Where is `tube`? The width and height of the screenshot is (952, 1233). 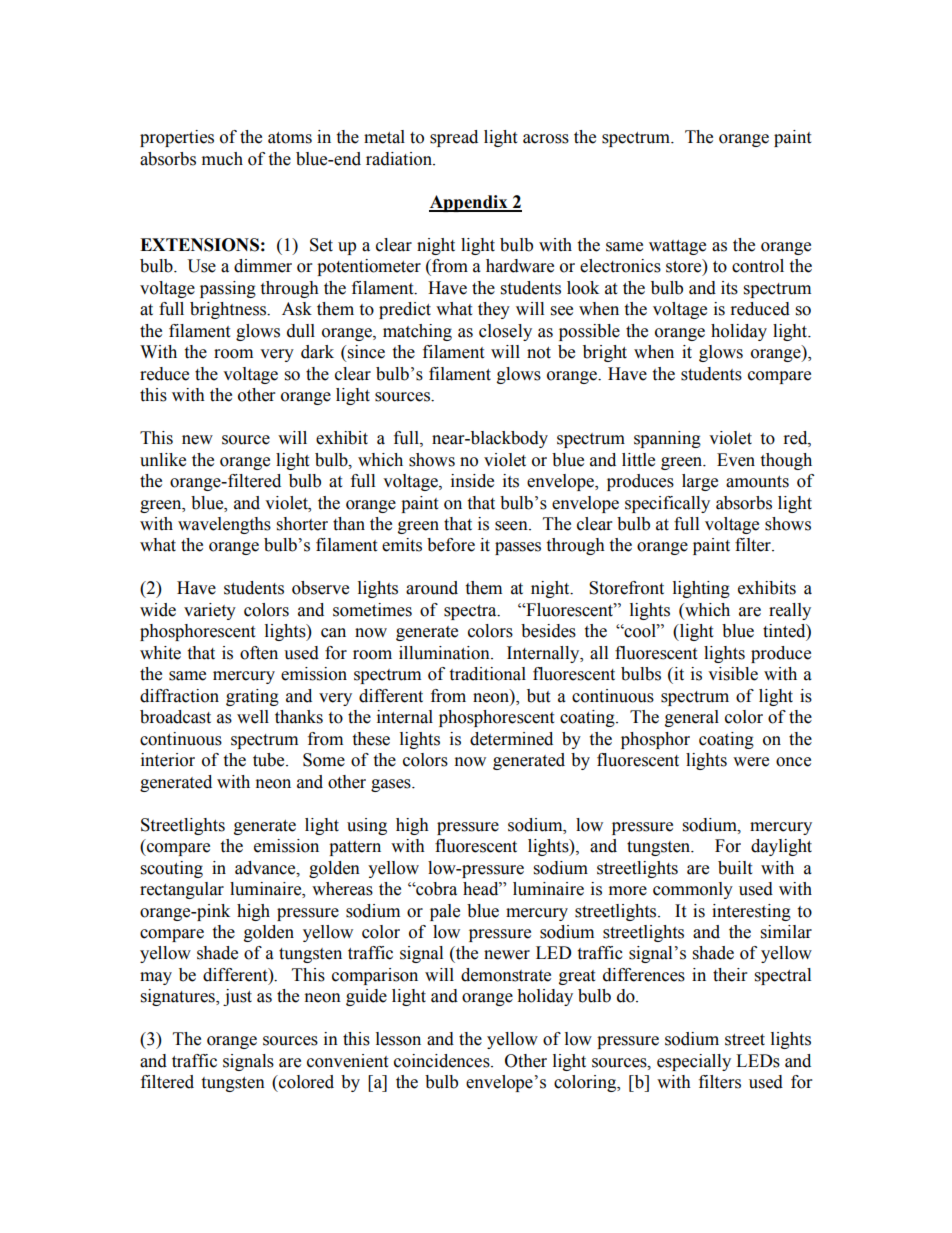 tube is located at coordinates (270, 760).
